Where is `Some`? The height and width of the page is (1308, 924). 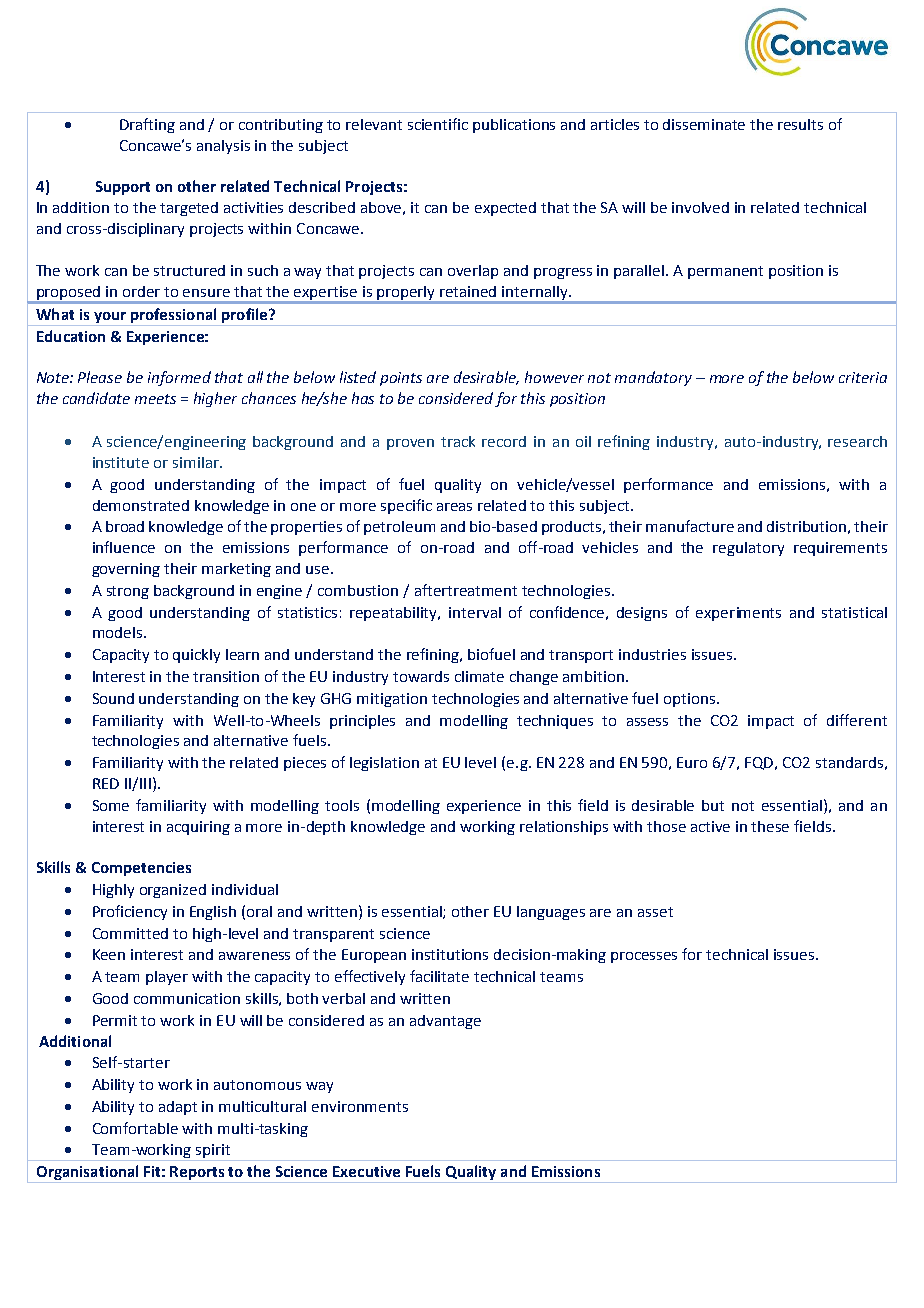
Some is located at coordinates (111, 805).
